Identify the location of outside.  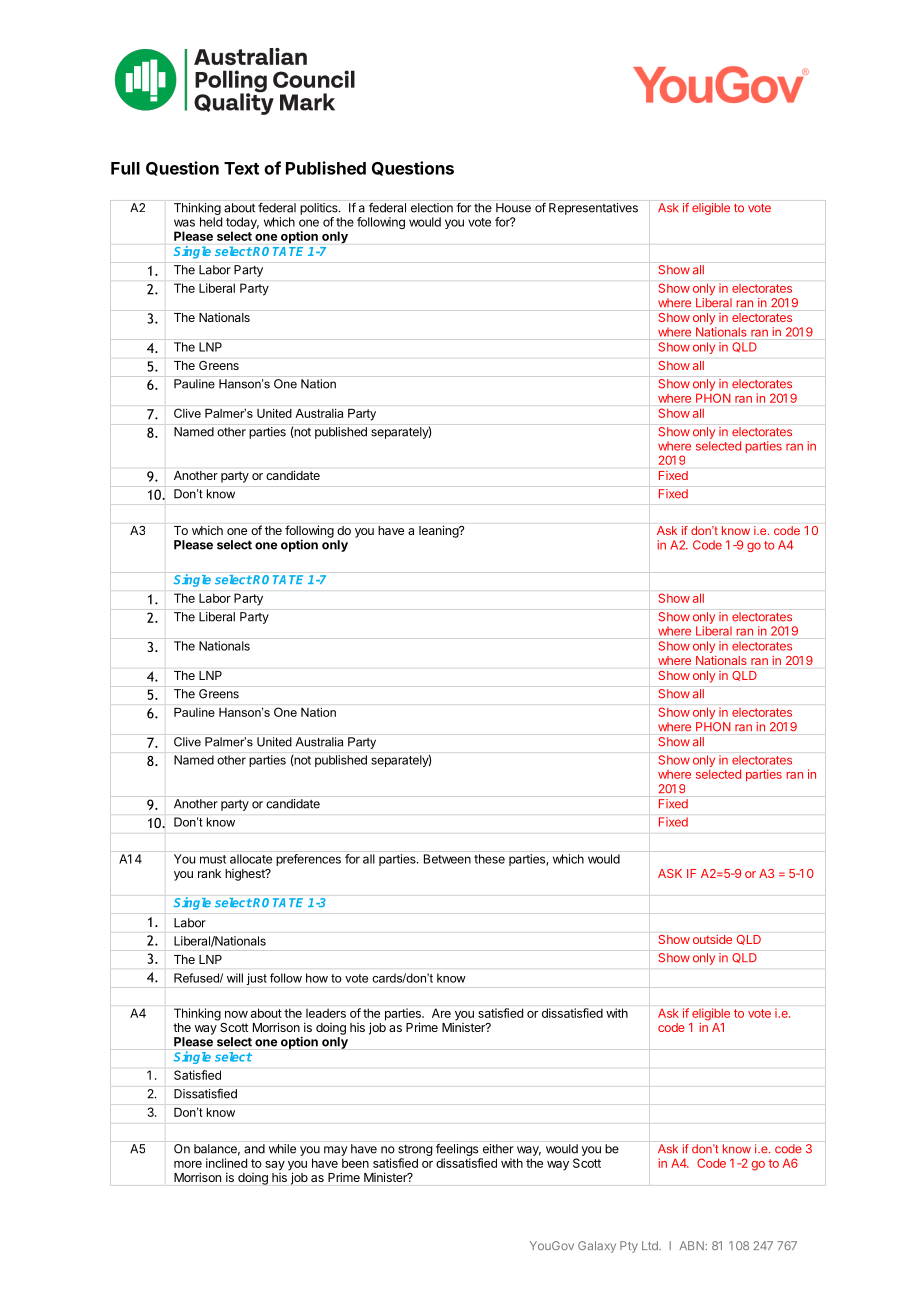
(712, 939).
